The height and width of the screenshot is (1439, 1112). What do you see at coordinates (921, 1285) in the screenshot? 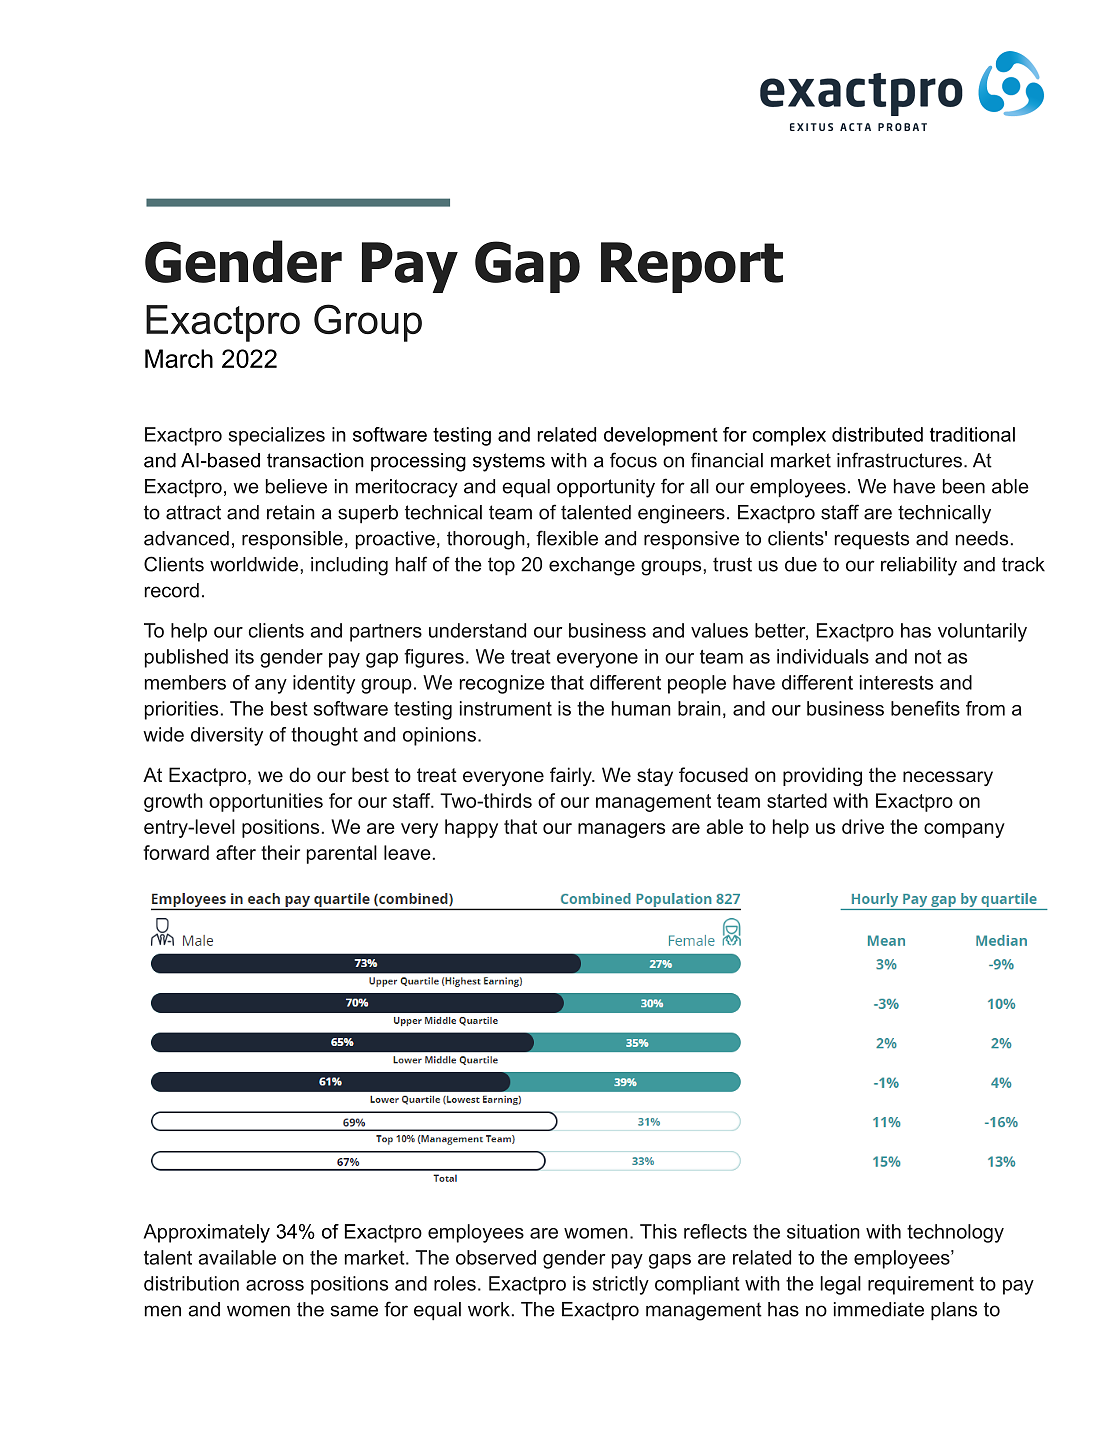
I see `requirement` at bounding box center [921, 1285].
